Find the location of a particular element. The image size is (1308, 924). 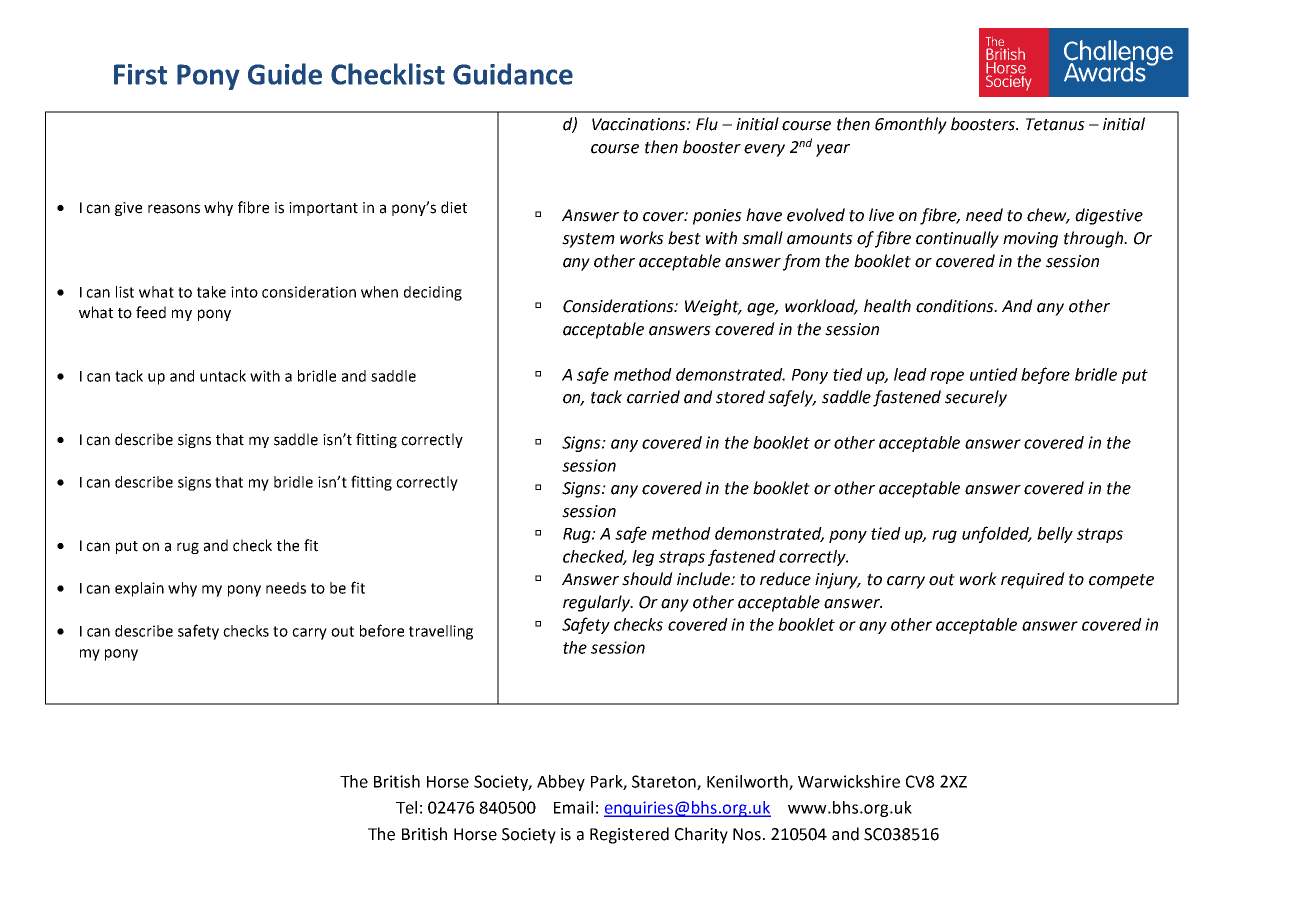

required is located at coordinates (1033, 580).
